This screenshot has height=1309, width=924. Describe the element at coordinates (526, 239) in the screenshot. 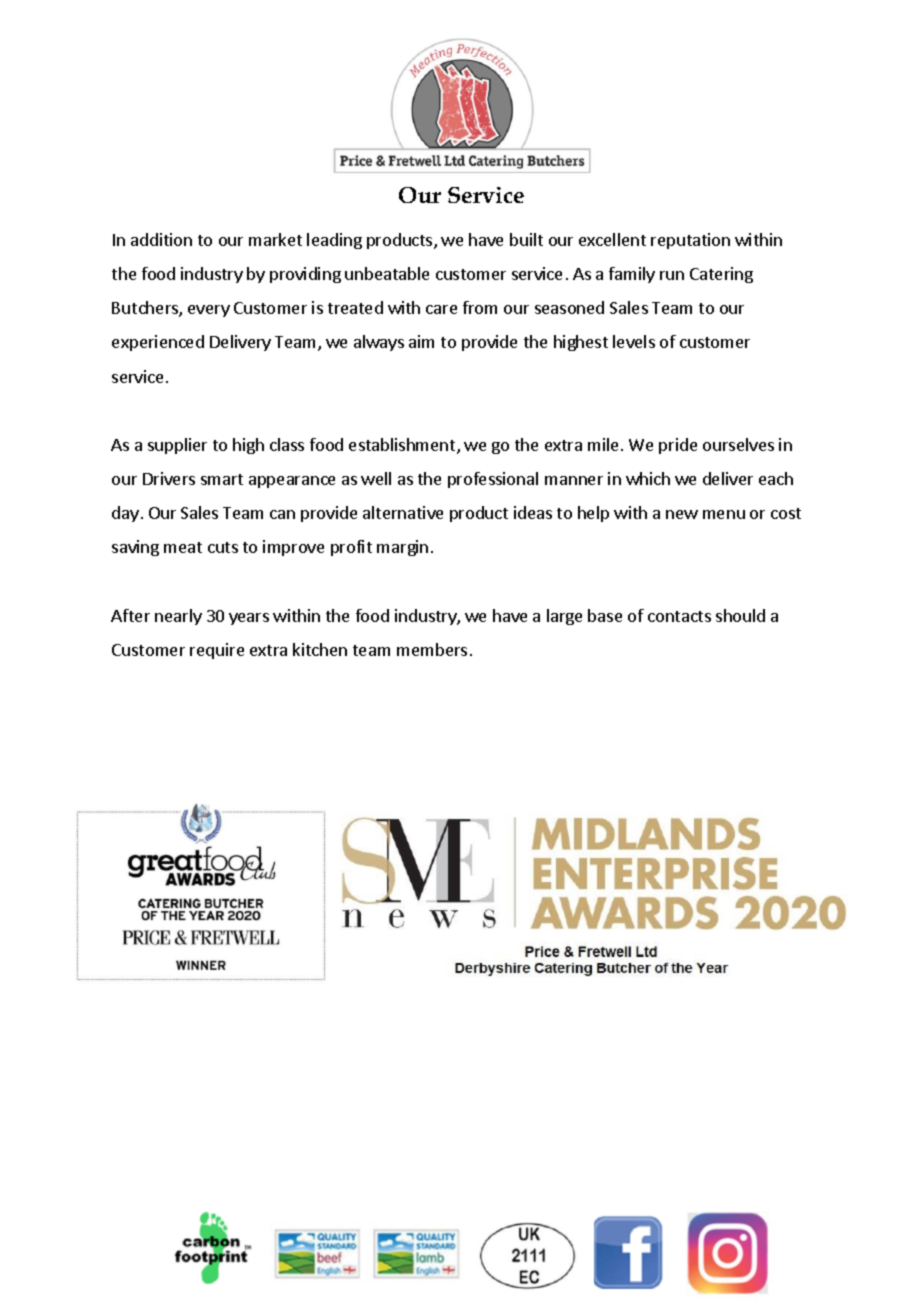

I see `built` at that location.
